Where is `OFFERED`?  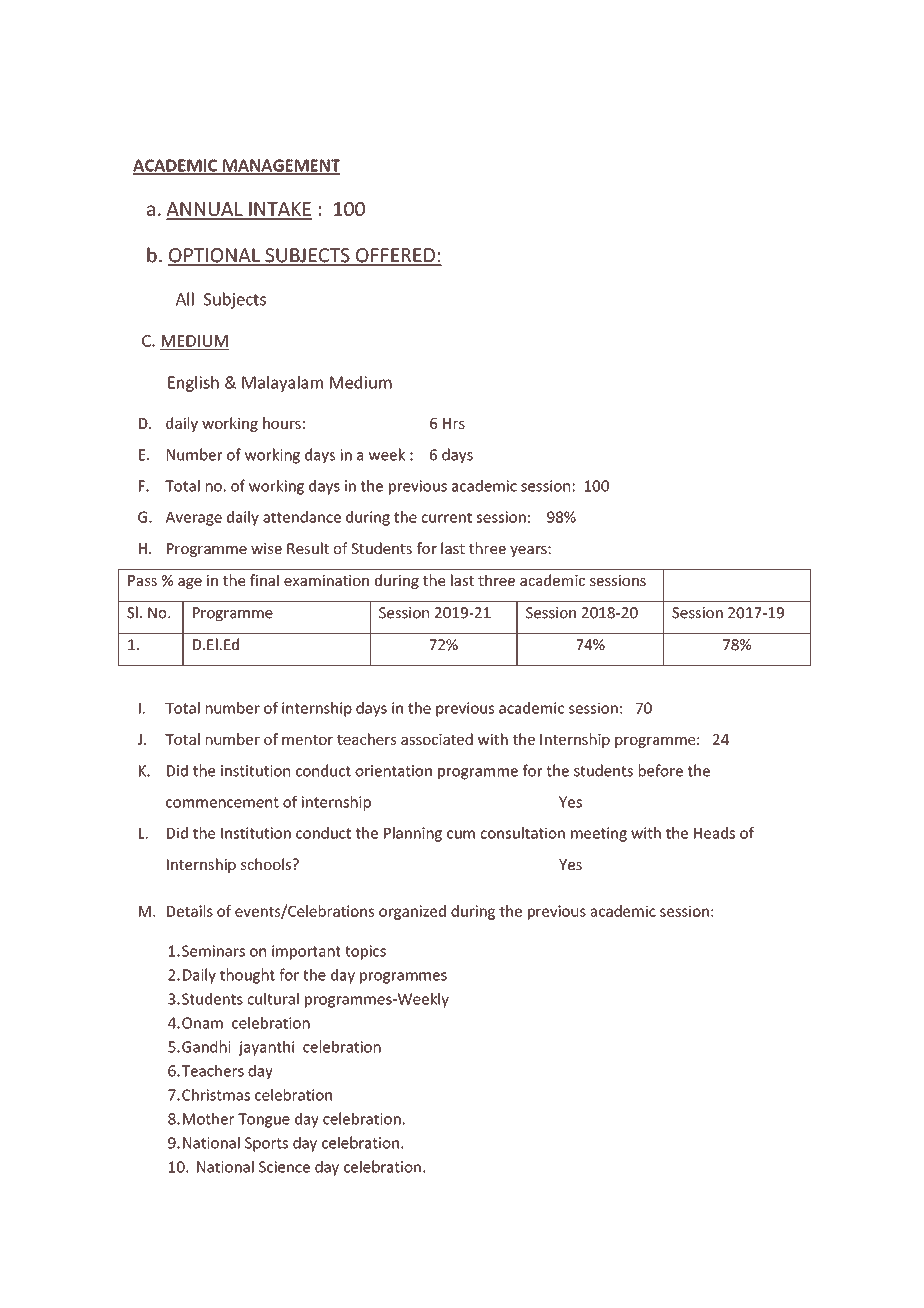
OFFERED is located at coordinates (395, 256).
